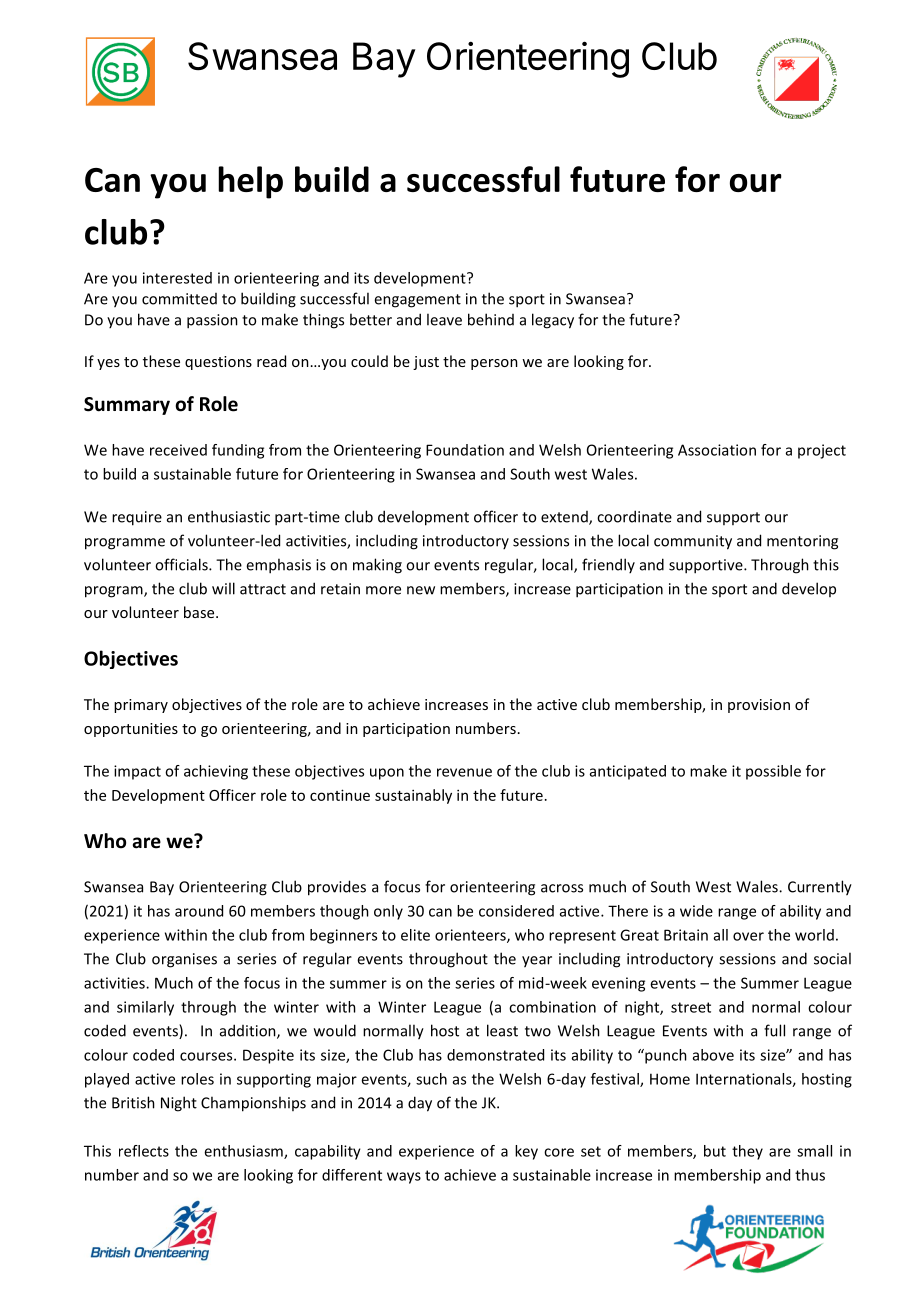 The image size is (924, 1308). What do you see at coordinates (465, 450) in the screenshot?
I see `Foundation` at bounding box center [465, 450].
